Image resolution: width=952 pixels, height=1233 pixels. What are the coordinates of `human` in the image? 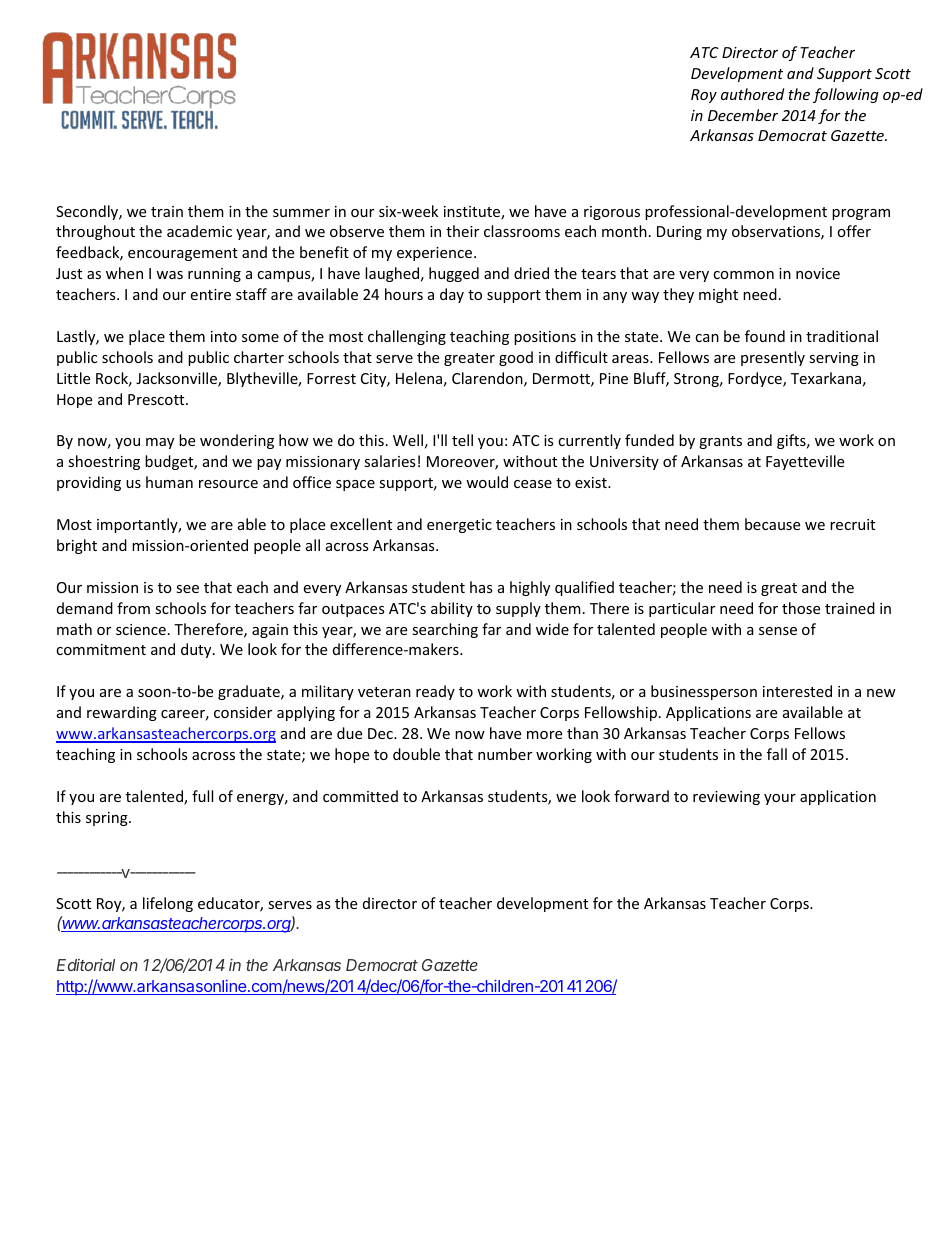 It's located at (169, 482).
